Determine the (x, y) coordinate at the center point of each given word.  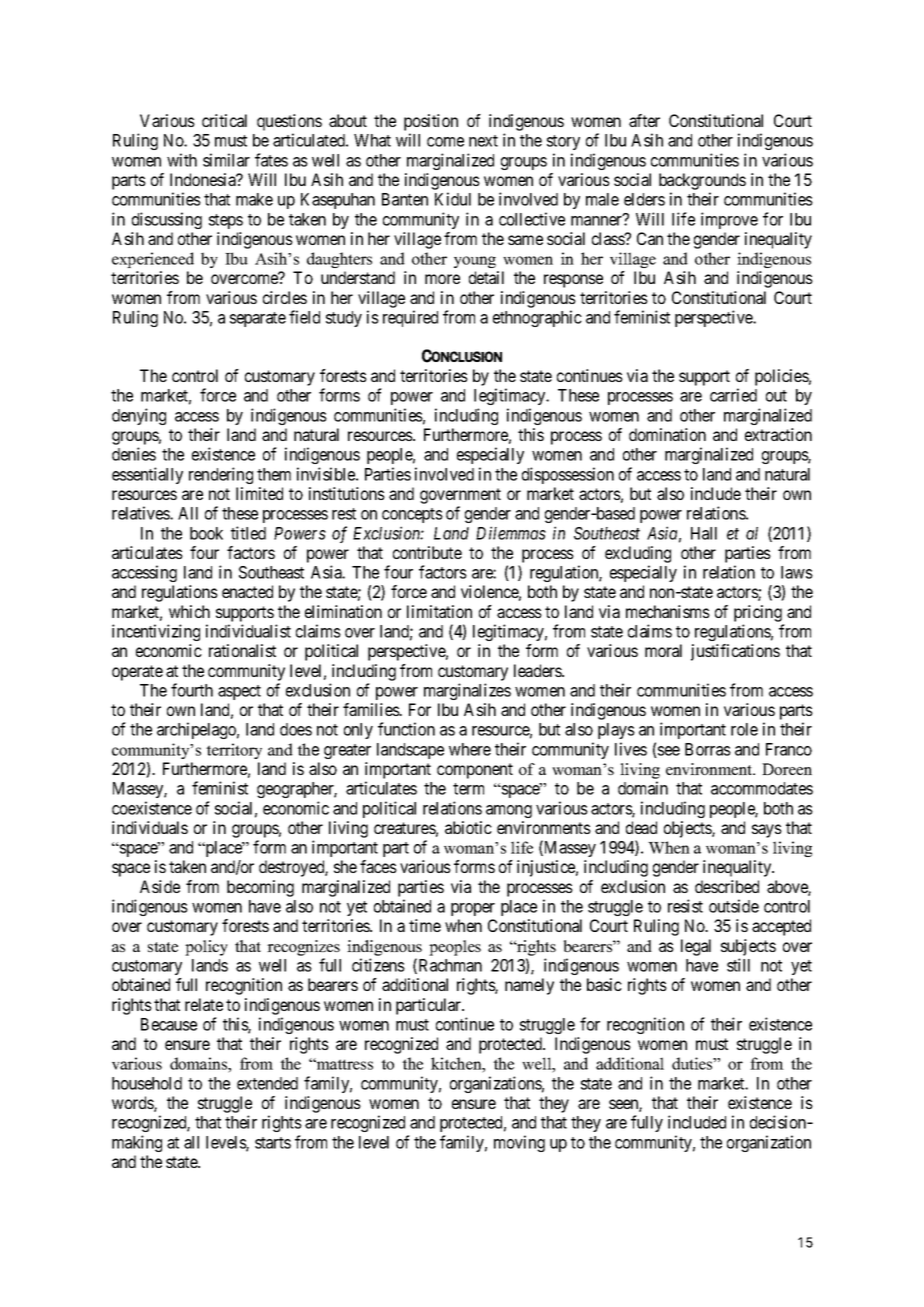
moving (519, 1143)
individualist (248, 631)
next (483, 141)
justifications (735, 652)
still (738, 965)
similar (226, 160)
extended (267, 1083)
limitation (439, 611)
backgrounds (702, 181)
